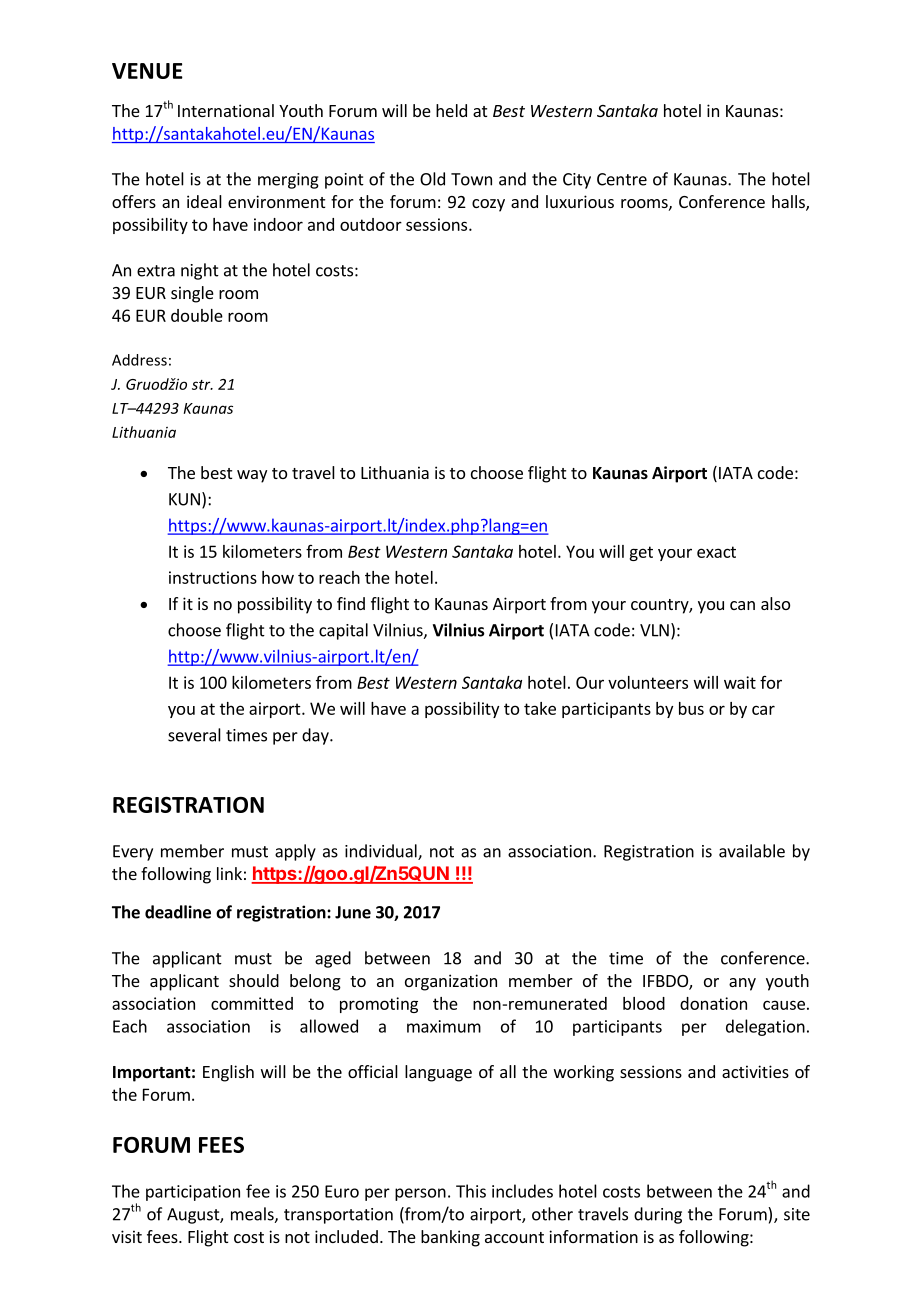  What do you see at coordinates (451, 110) in the image?
I see `held` at bounding box center [451, 110].
